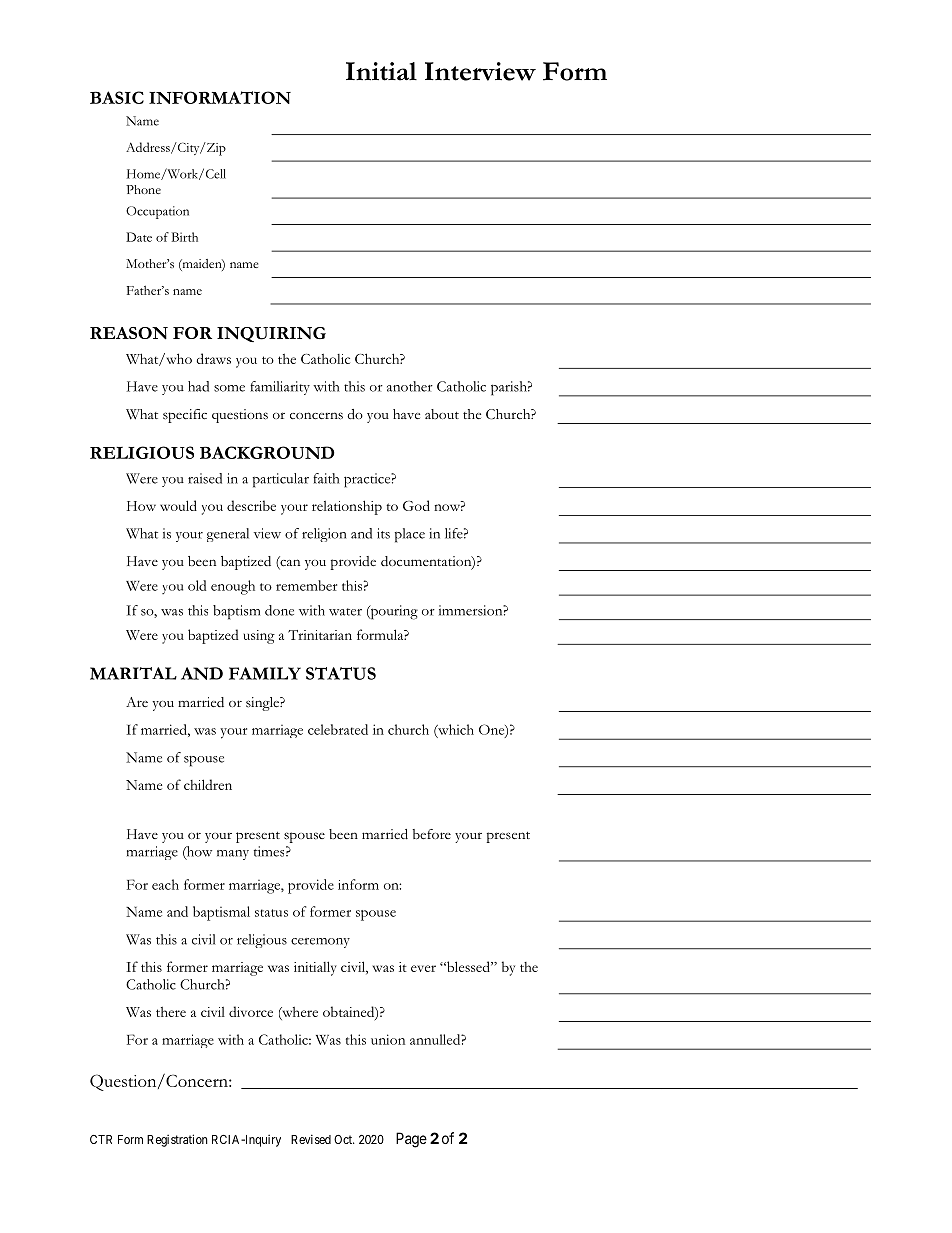 The height and width of the page is (1233, 952). What do you see at coordinates (177, 1140) in the page?
I see `Registration` at bounding box center [177, 1140].
